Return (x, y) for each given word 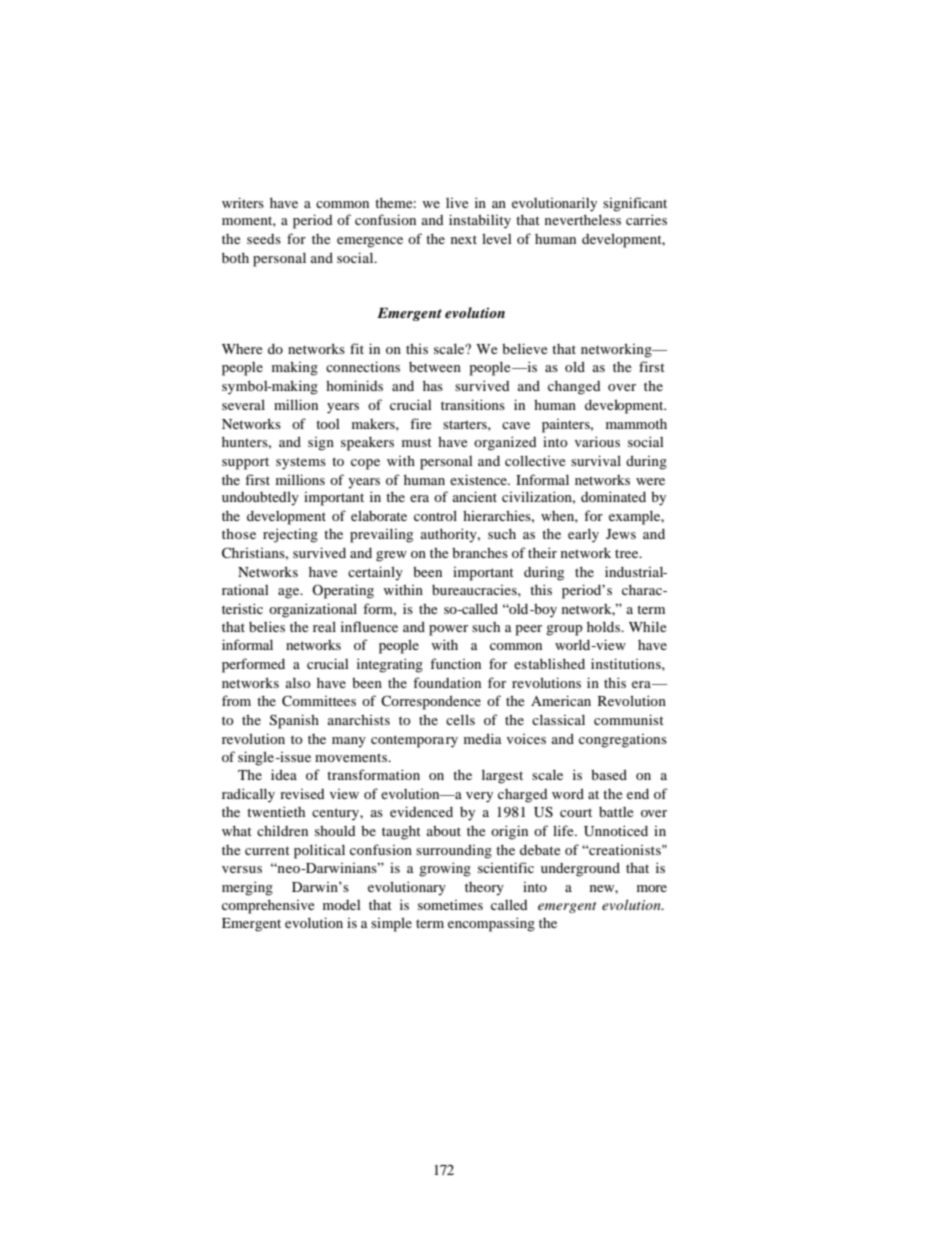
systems (301, 463)
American (561, 700)
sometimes (450, 905)
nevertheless (583, 219)
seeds (264, 239)
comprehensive (268, 906)
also (298, 682)
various (597, 441)
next (464, 239)
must (417, 442)
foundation (447, 682)
